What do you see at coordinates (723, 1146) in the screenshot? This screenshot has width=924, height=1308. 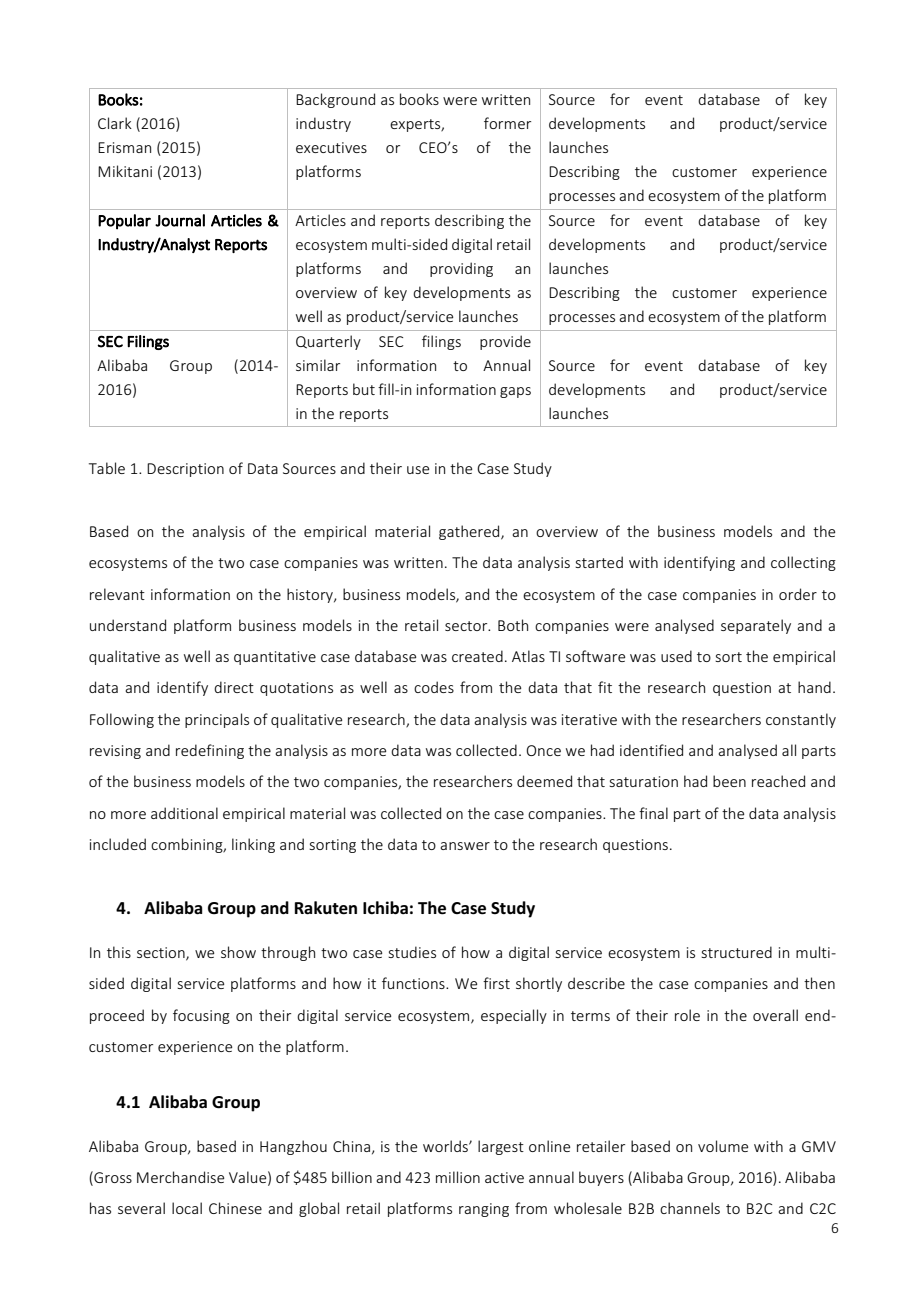 I see `volume` at bounding box center [723, 1146].
